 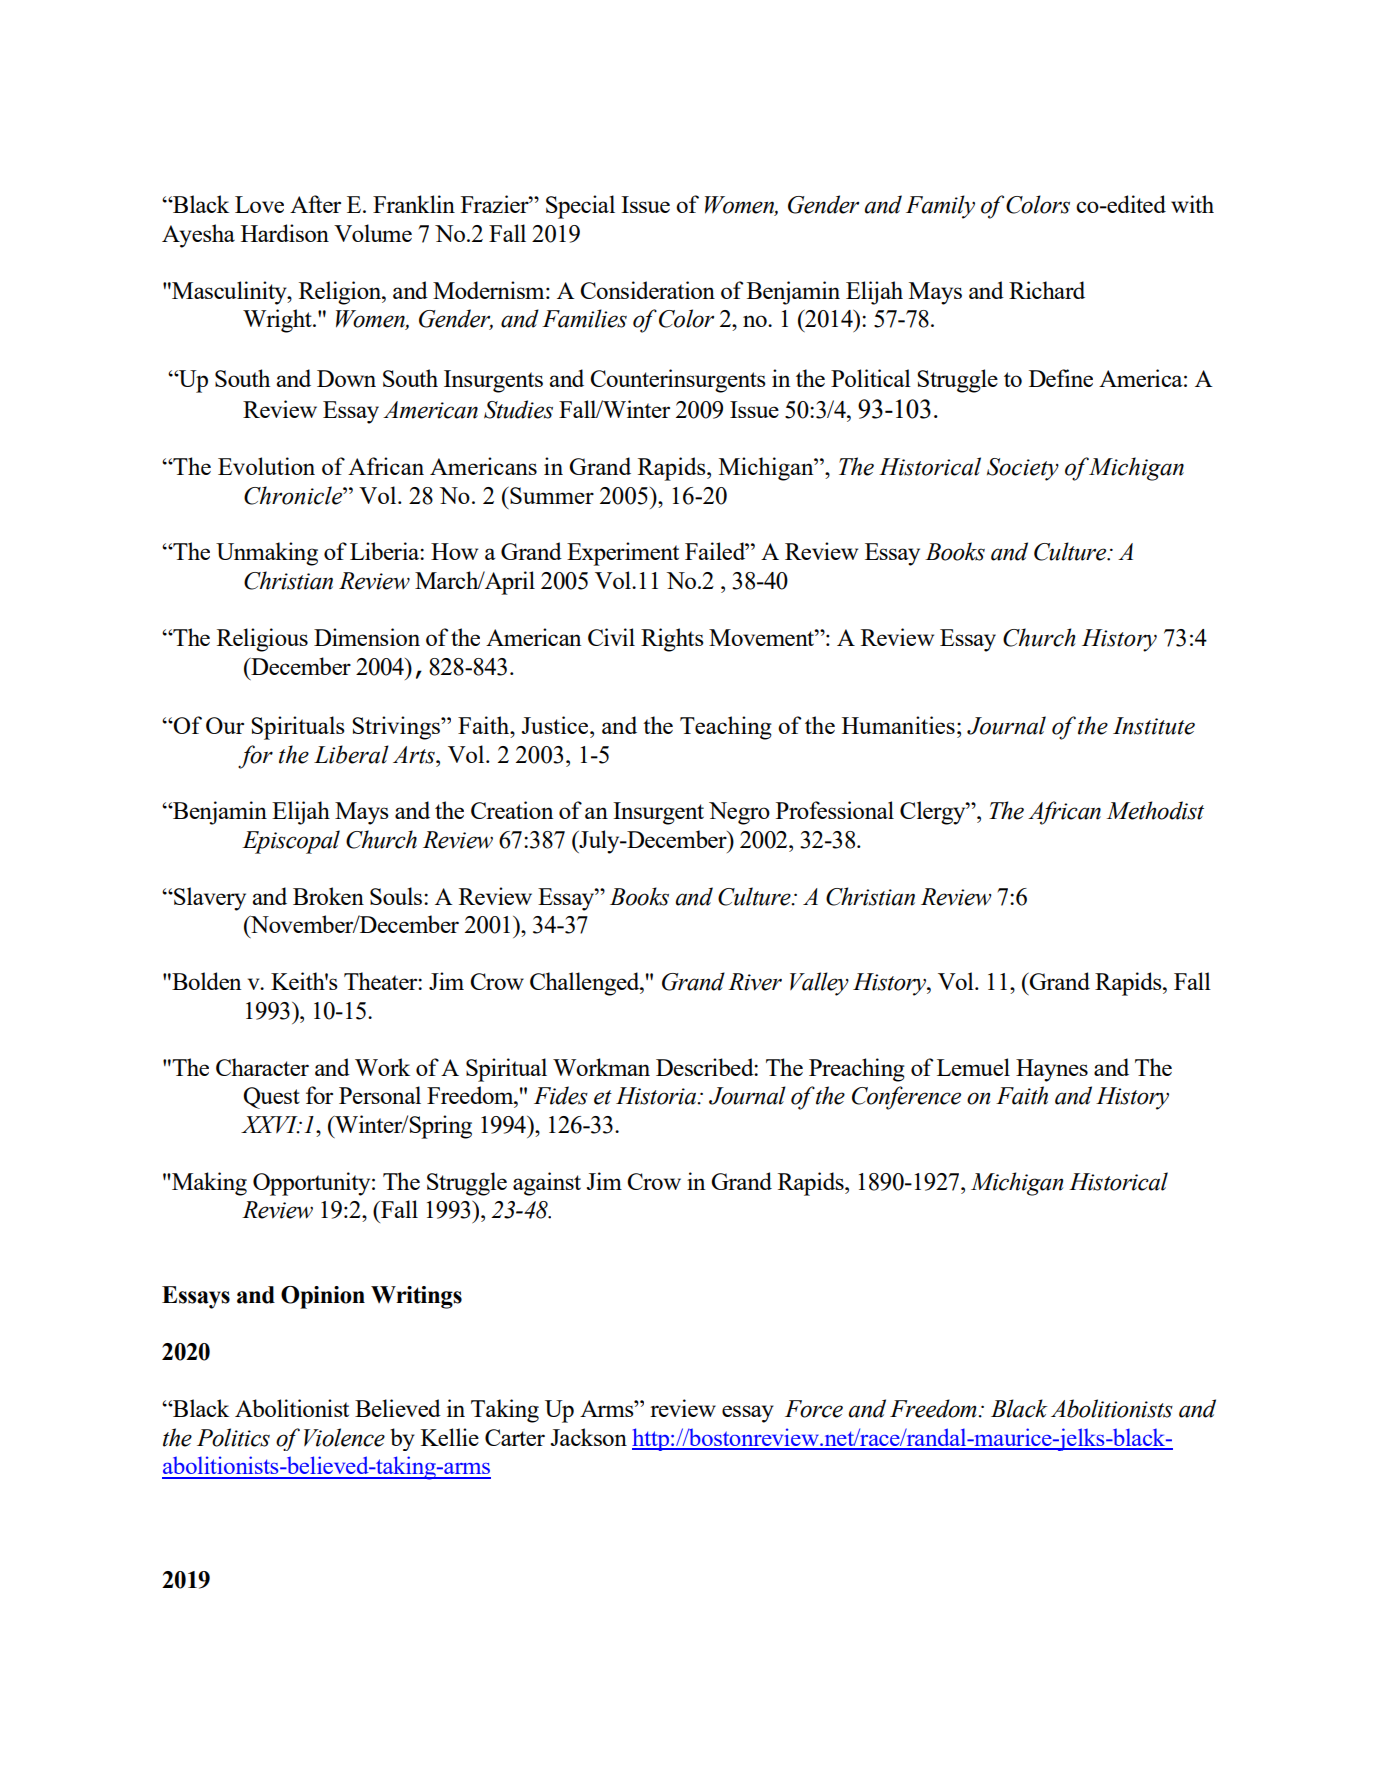 I want to click on Hardison, so click(x=285, y=233).
